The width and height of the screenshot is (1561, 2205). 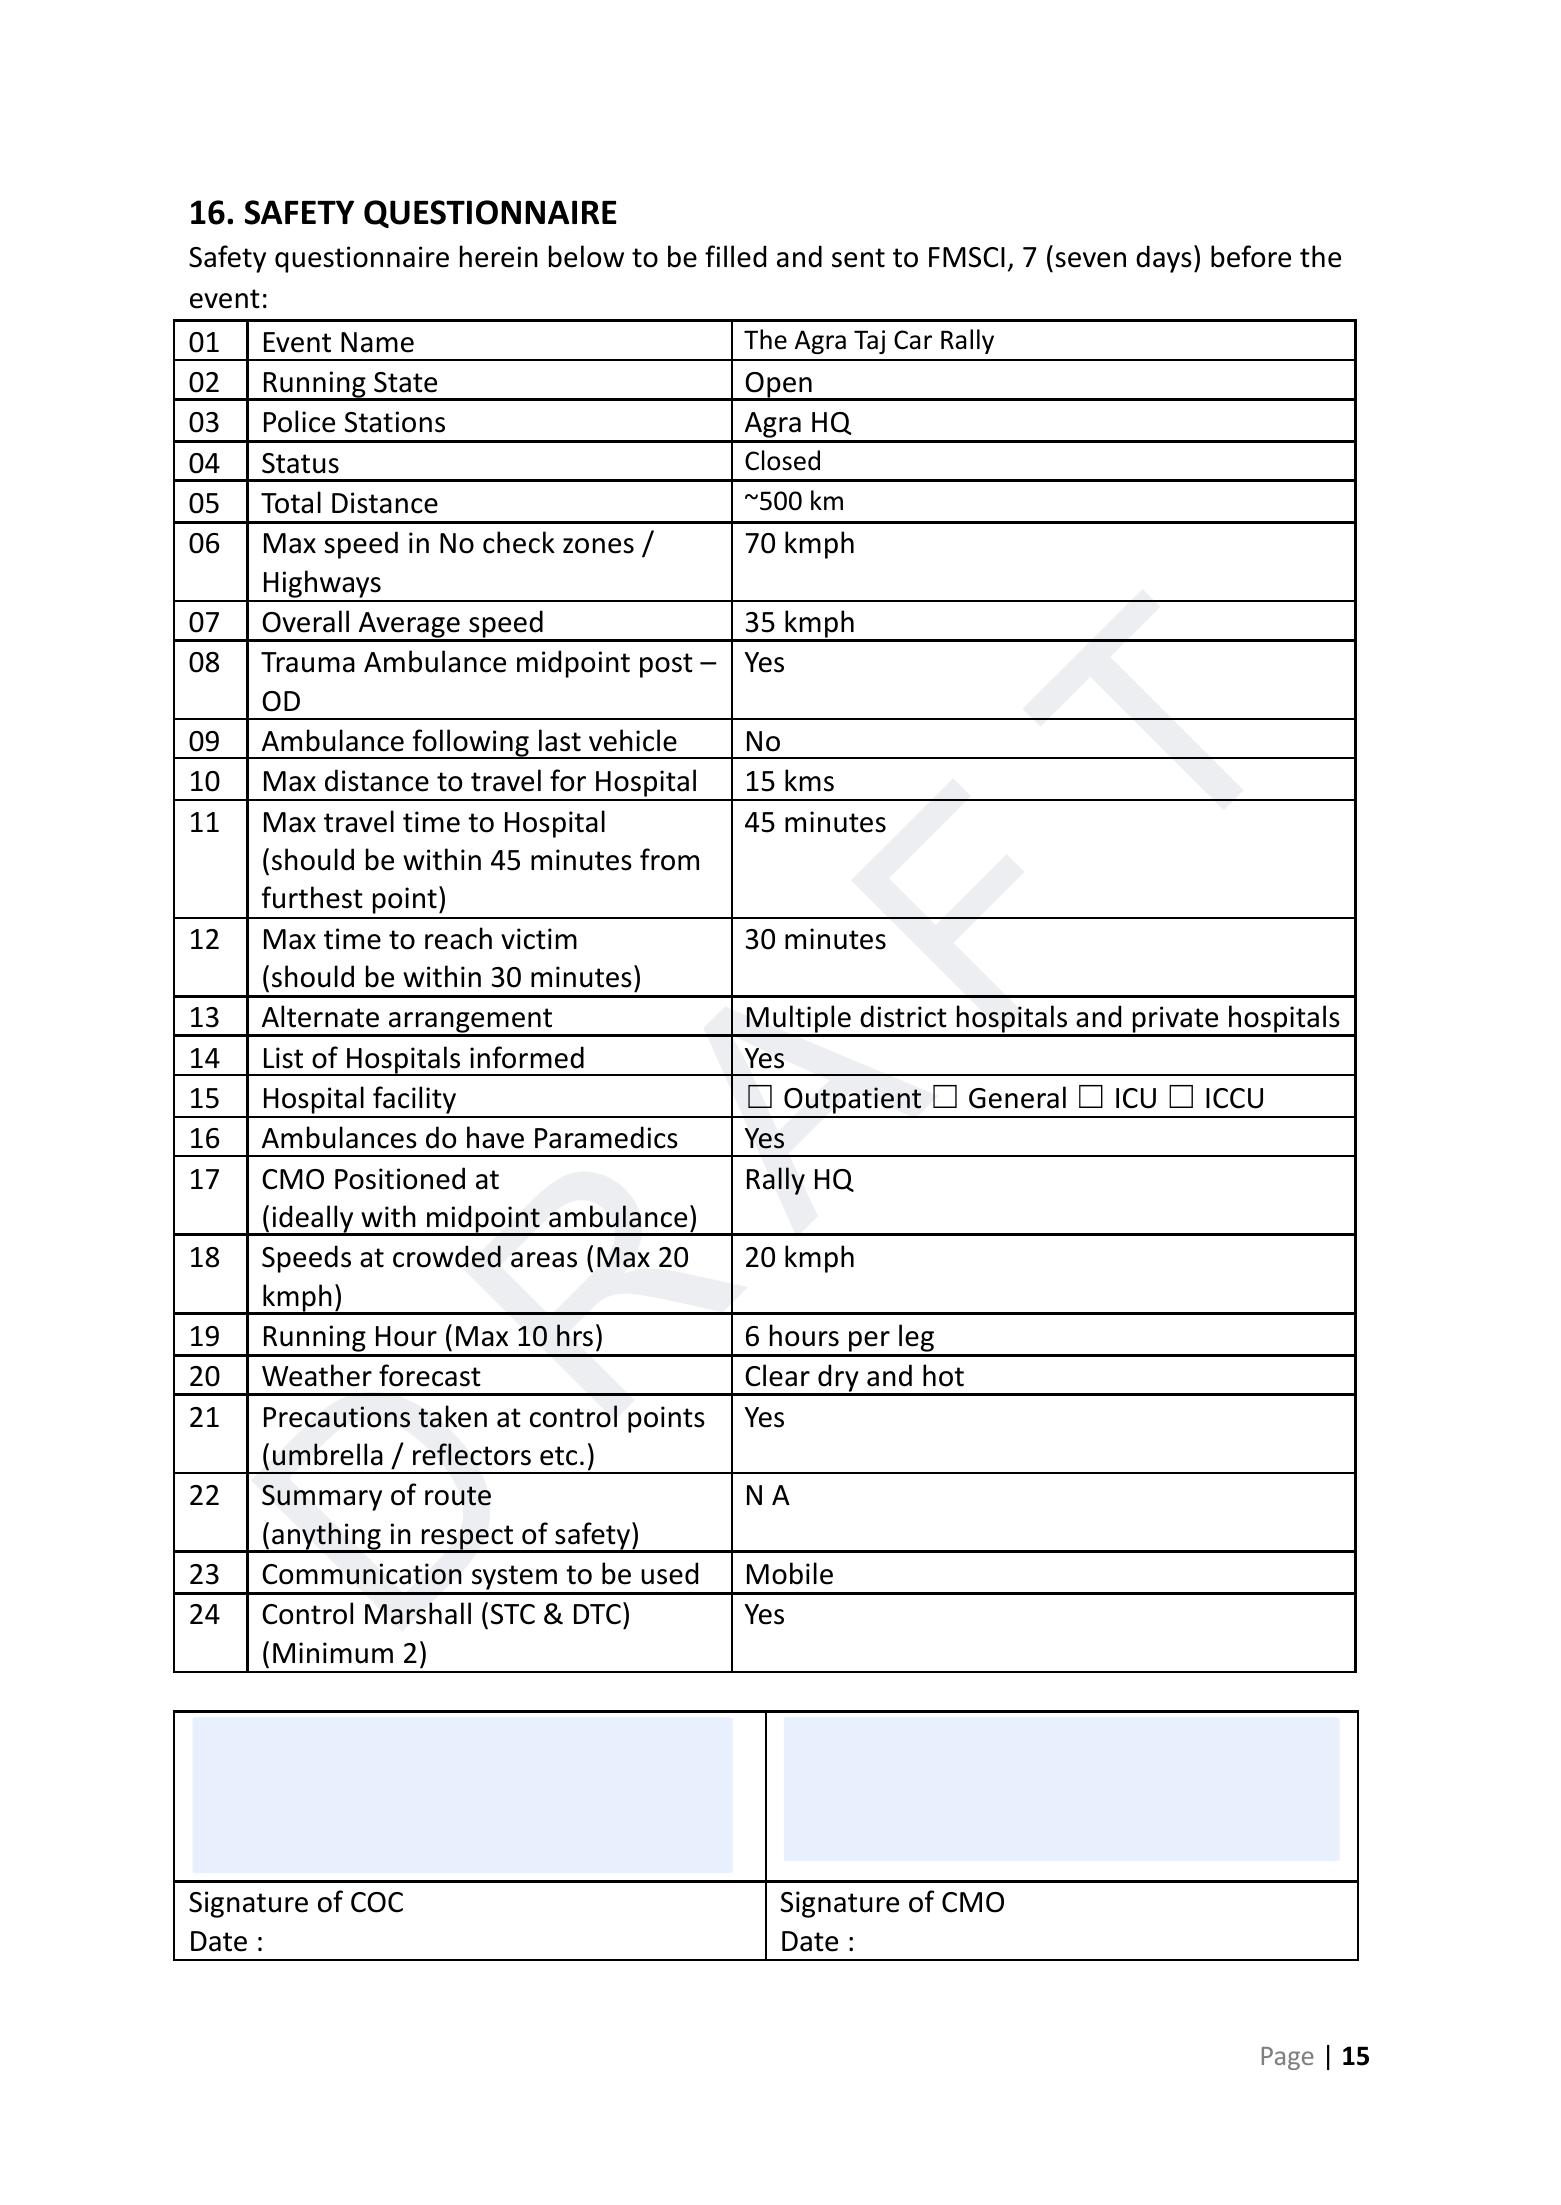 What do you see at coordinates (400, 1178) in the screenshot?
I see `Positioned` at bounding box center [400, 1178].
